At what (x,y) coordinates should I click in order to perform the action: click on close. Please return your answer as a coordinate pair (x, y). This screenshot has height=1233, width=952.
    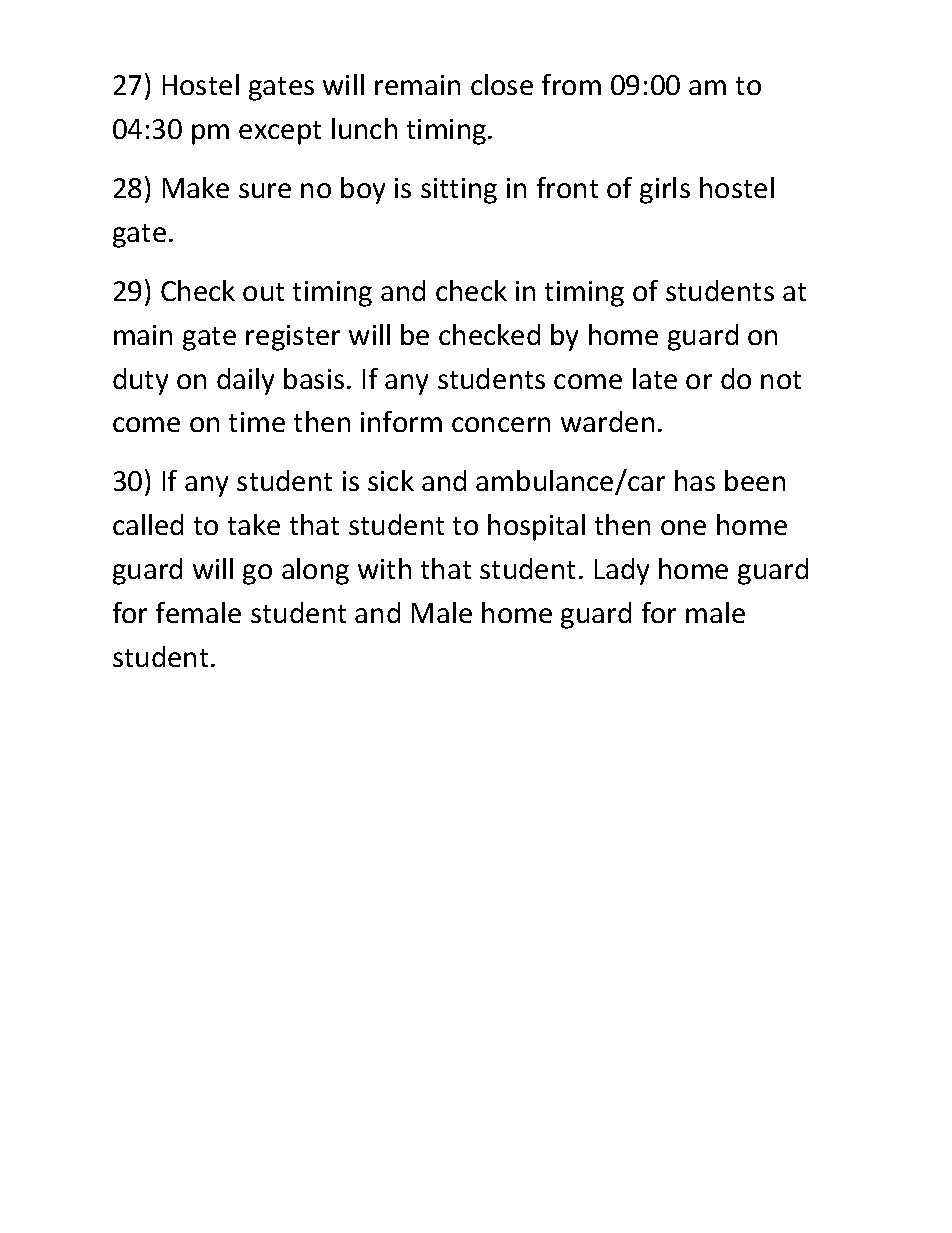
    Looking at the image, I should click on (502, 84).
